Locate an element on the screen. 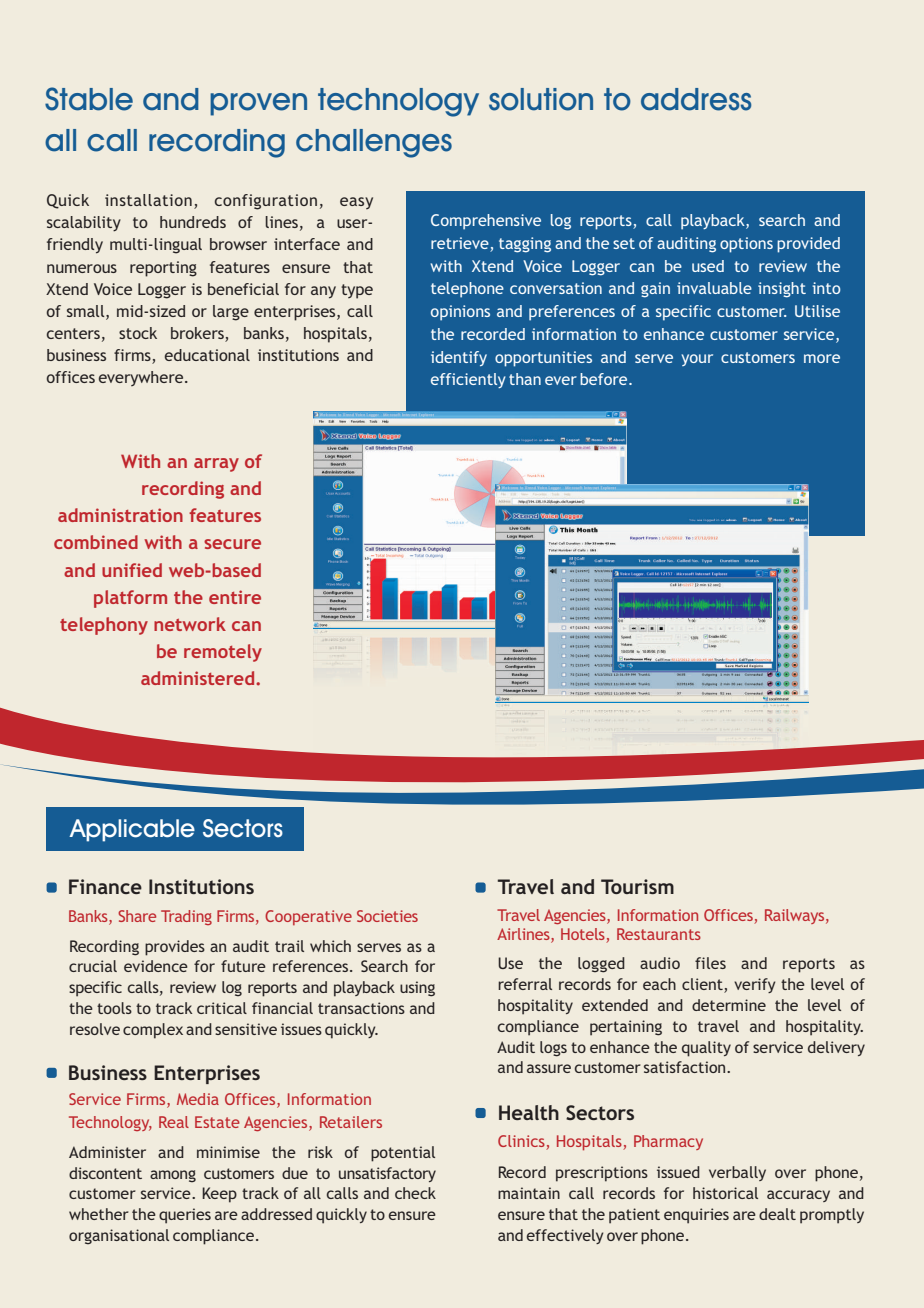  check is located at coordinates (415, 1193).
